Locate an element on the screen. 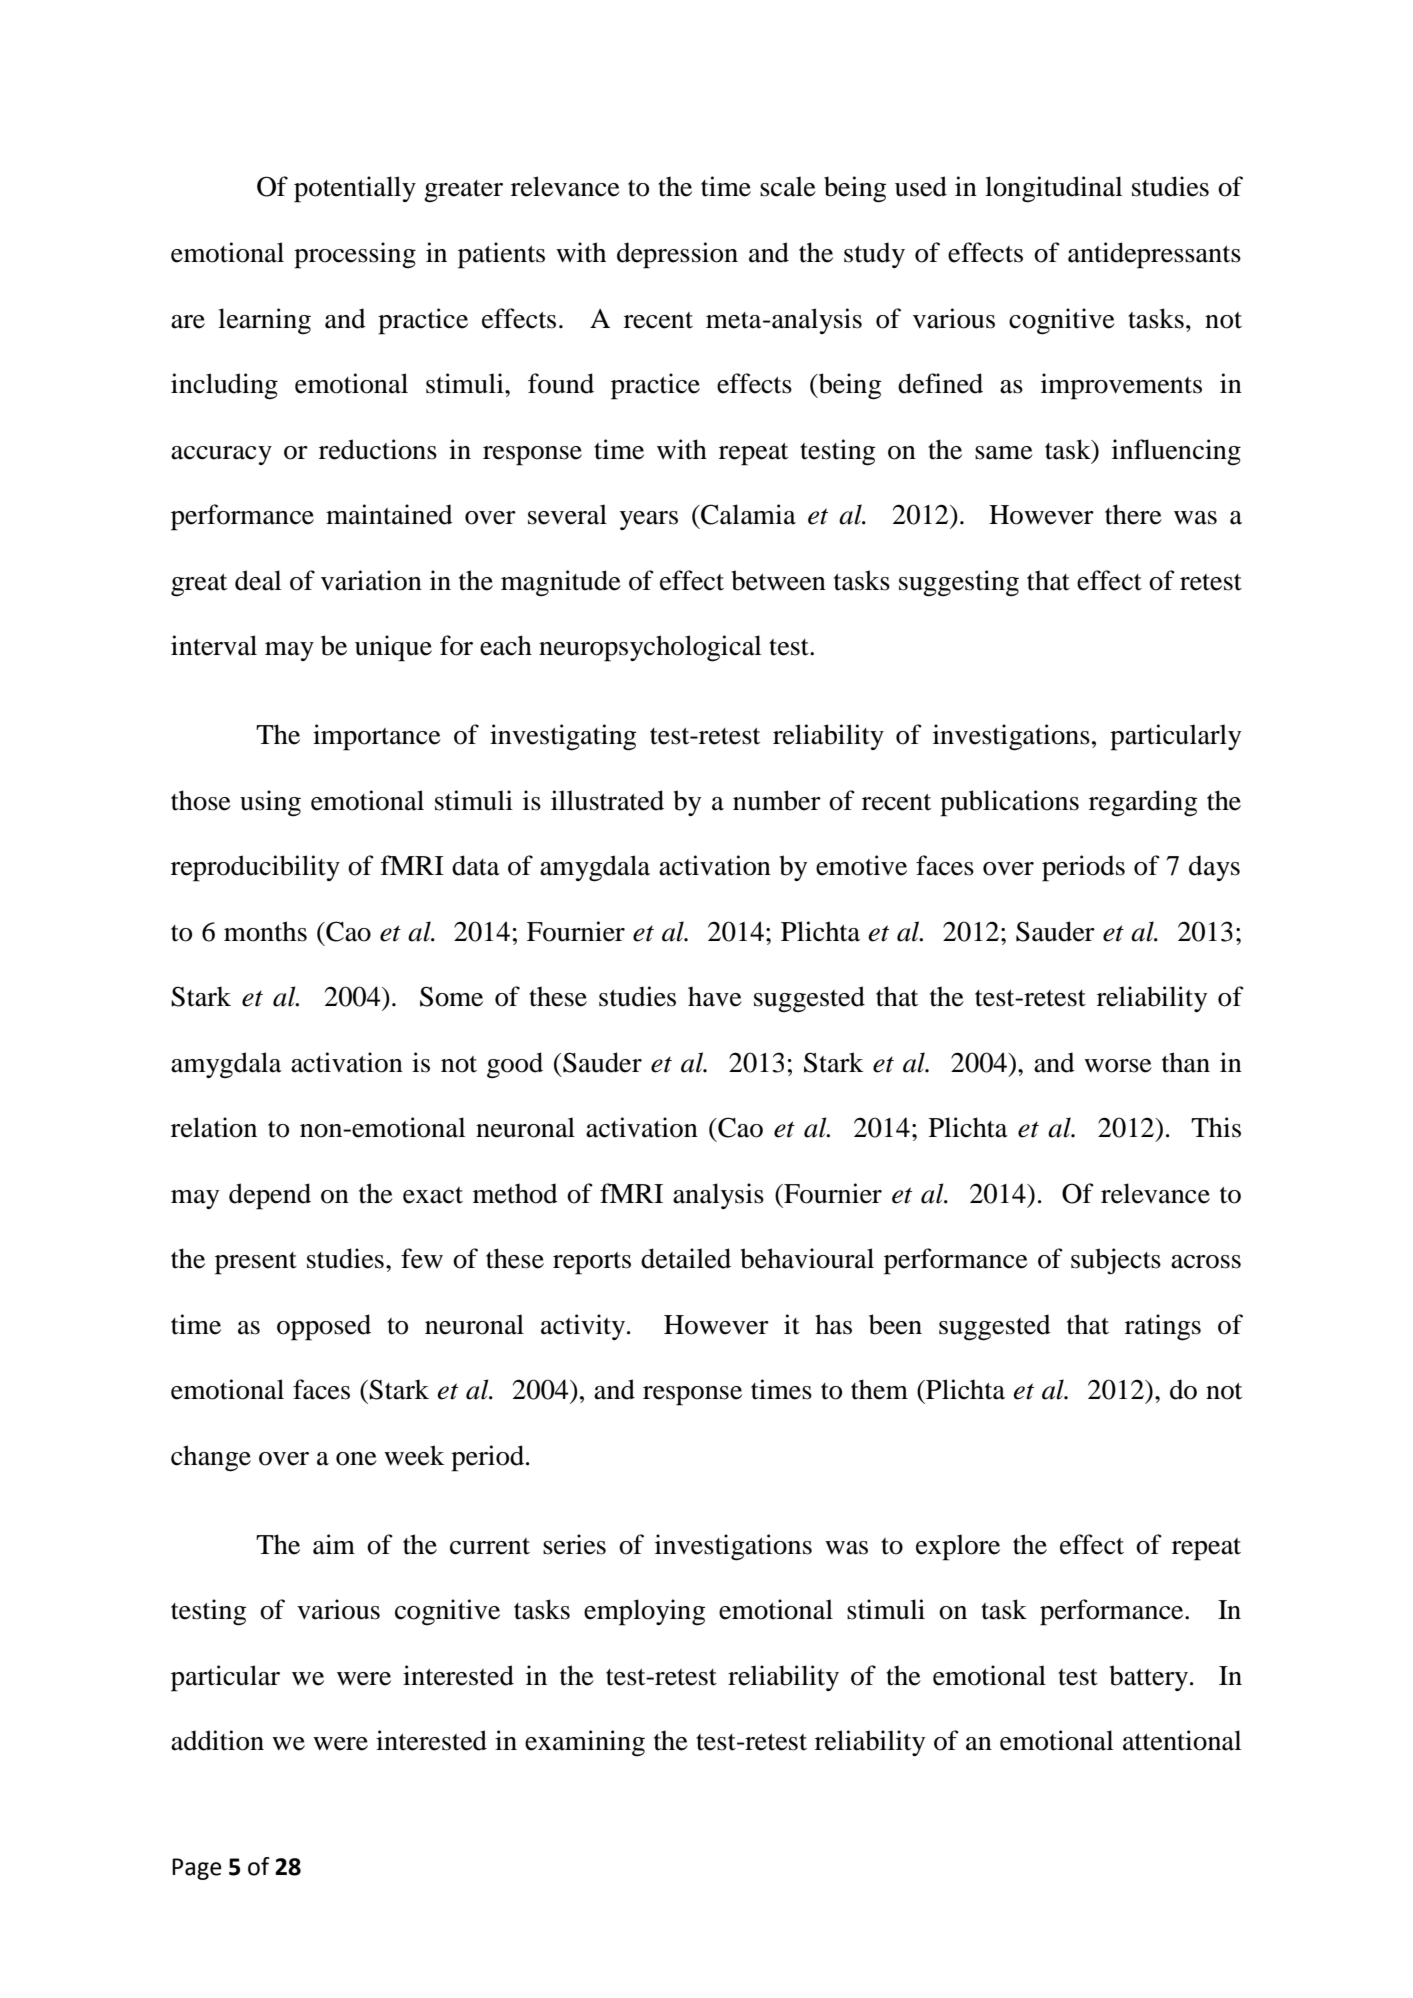  opposed is located at coordinates (324, 1327).
